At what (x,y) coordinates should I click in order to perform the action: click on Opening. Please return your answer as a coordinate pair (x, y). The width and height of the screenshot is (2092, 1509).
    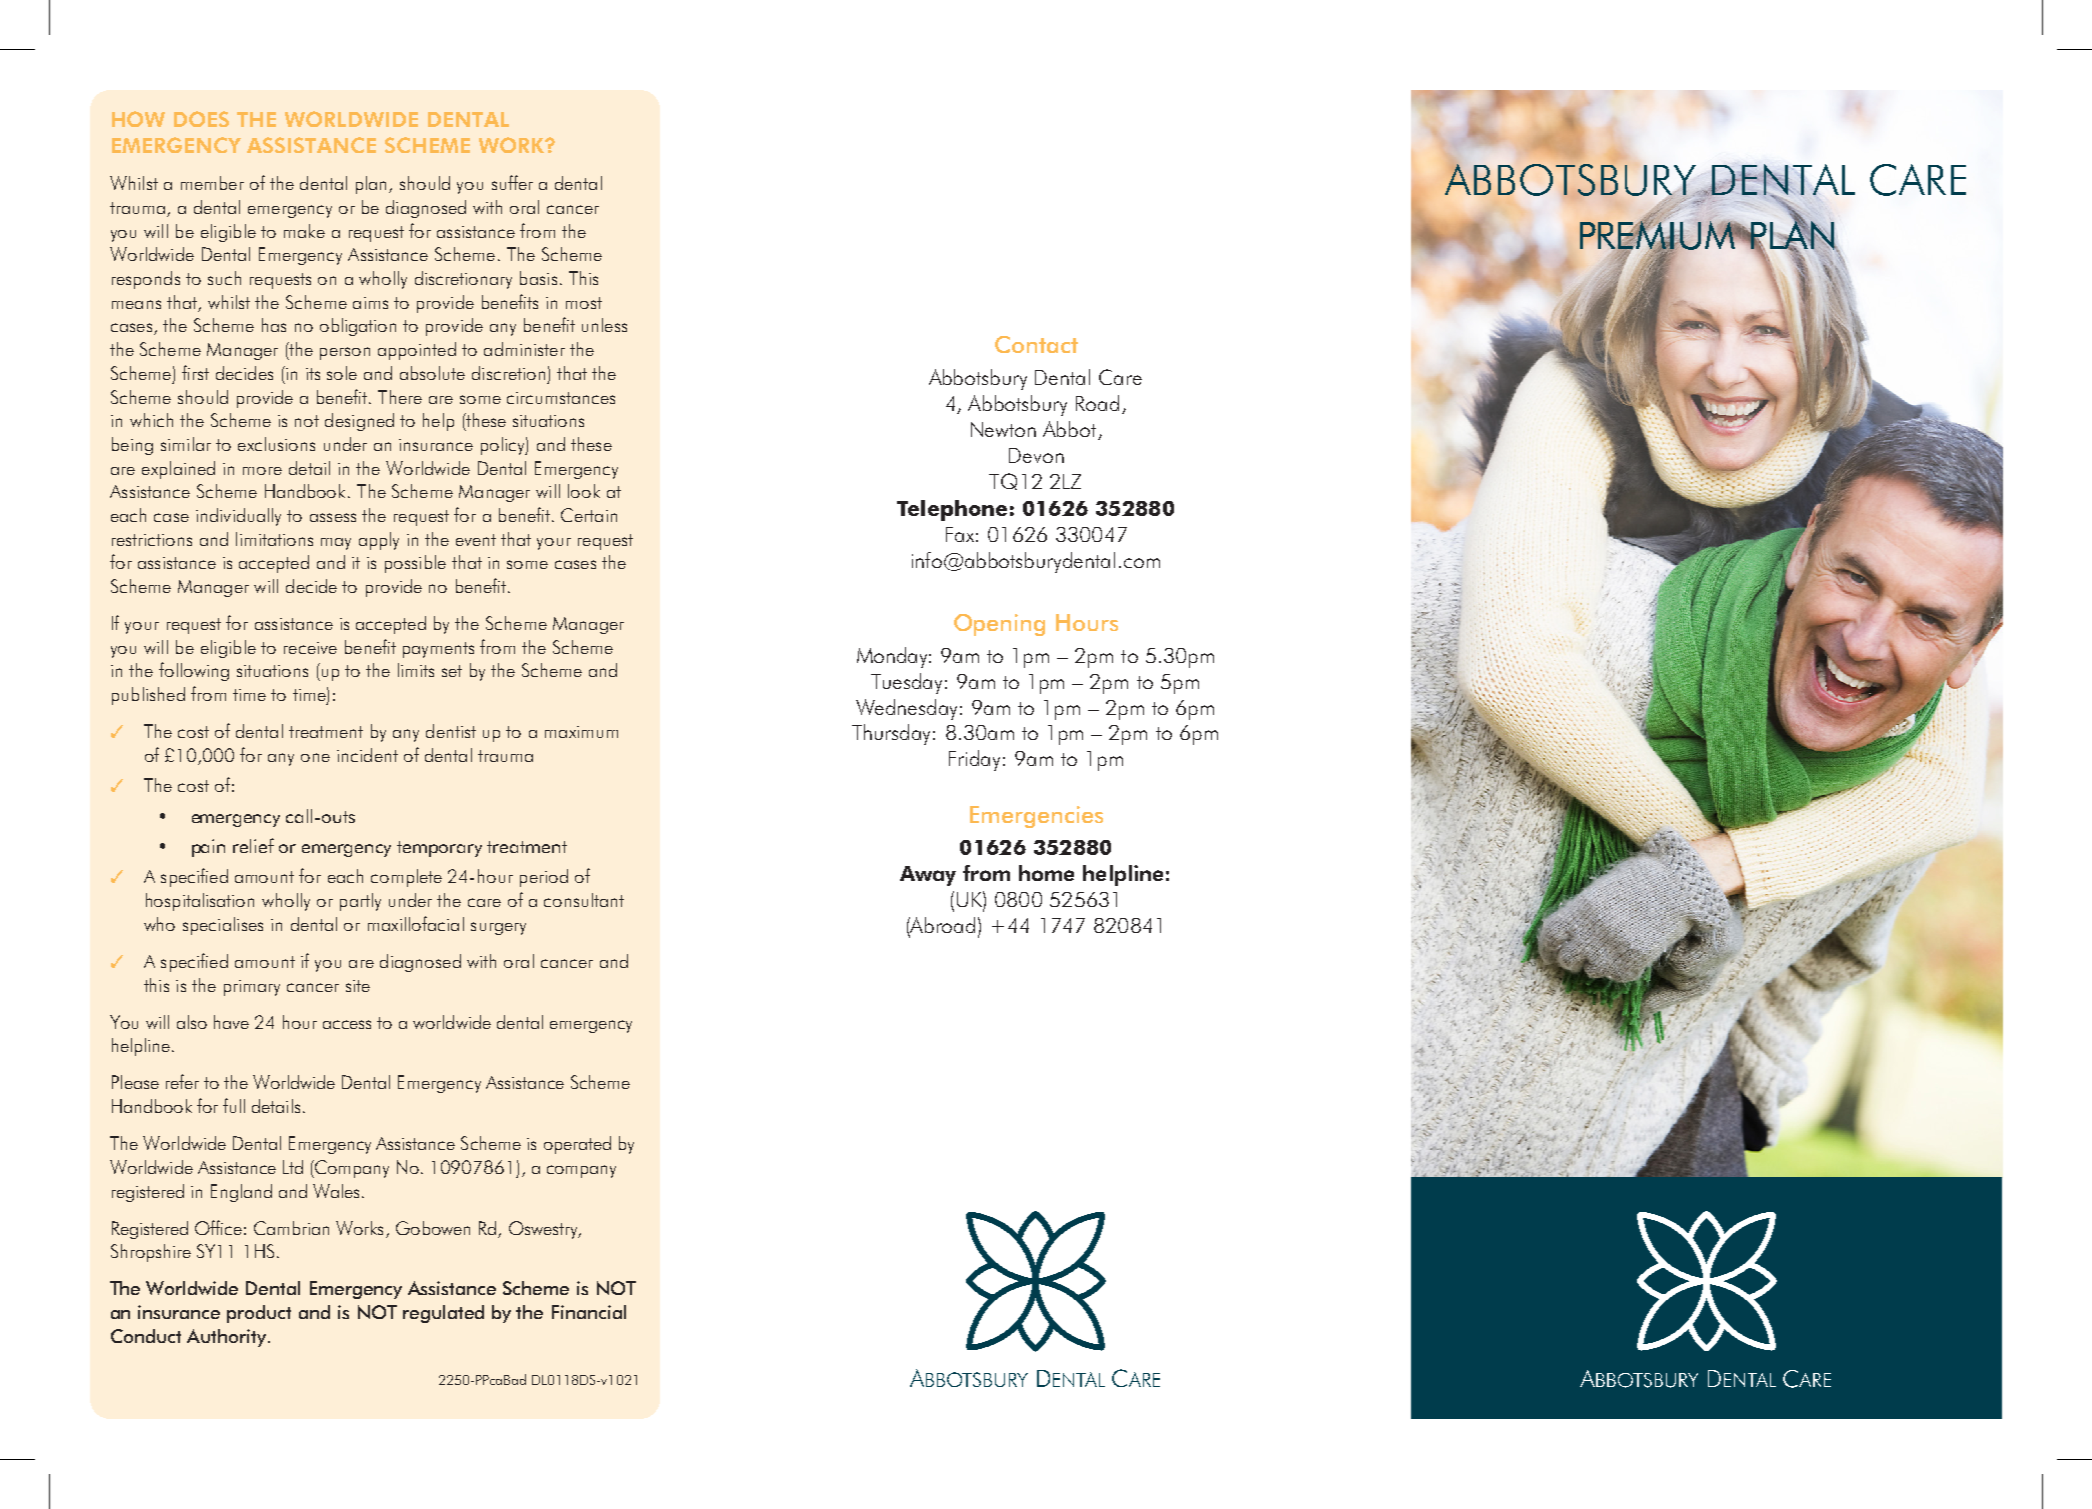
    Looking at the image, I should click on (999, 625).
